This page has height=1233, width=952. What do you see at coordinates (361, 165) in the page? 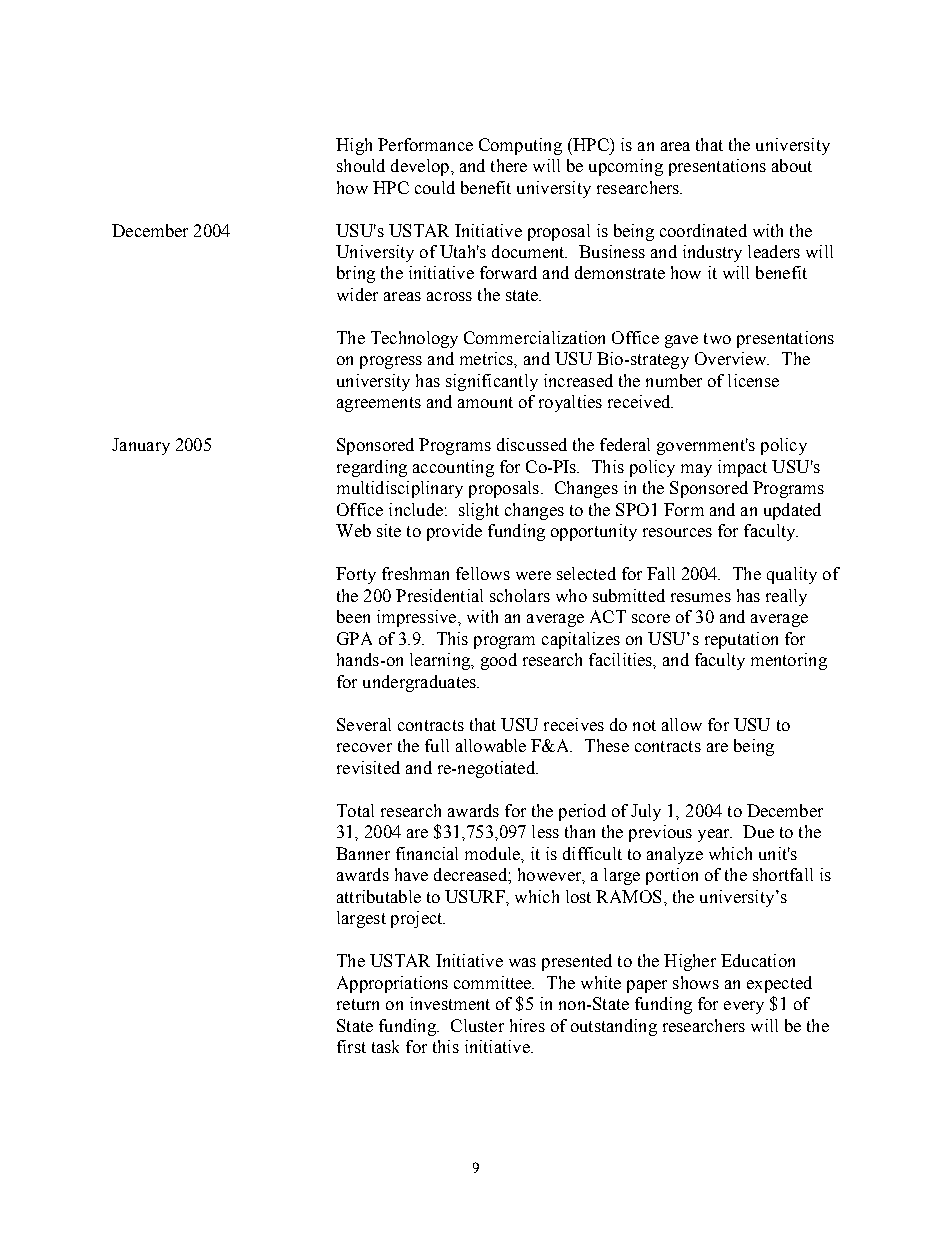
I see `should` at bounding box center [361, 165].
